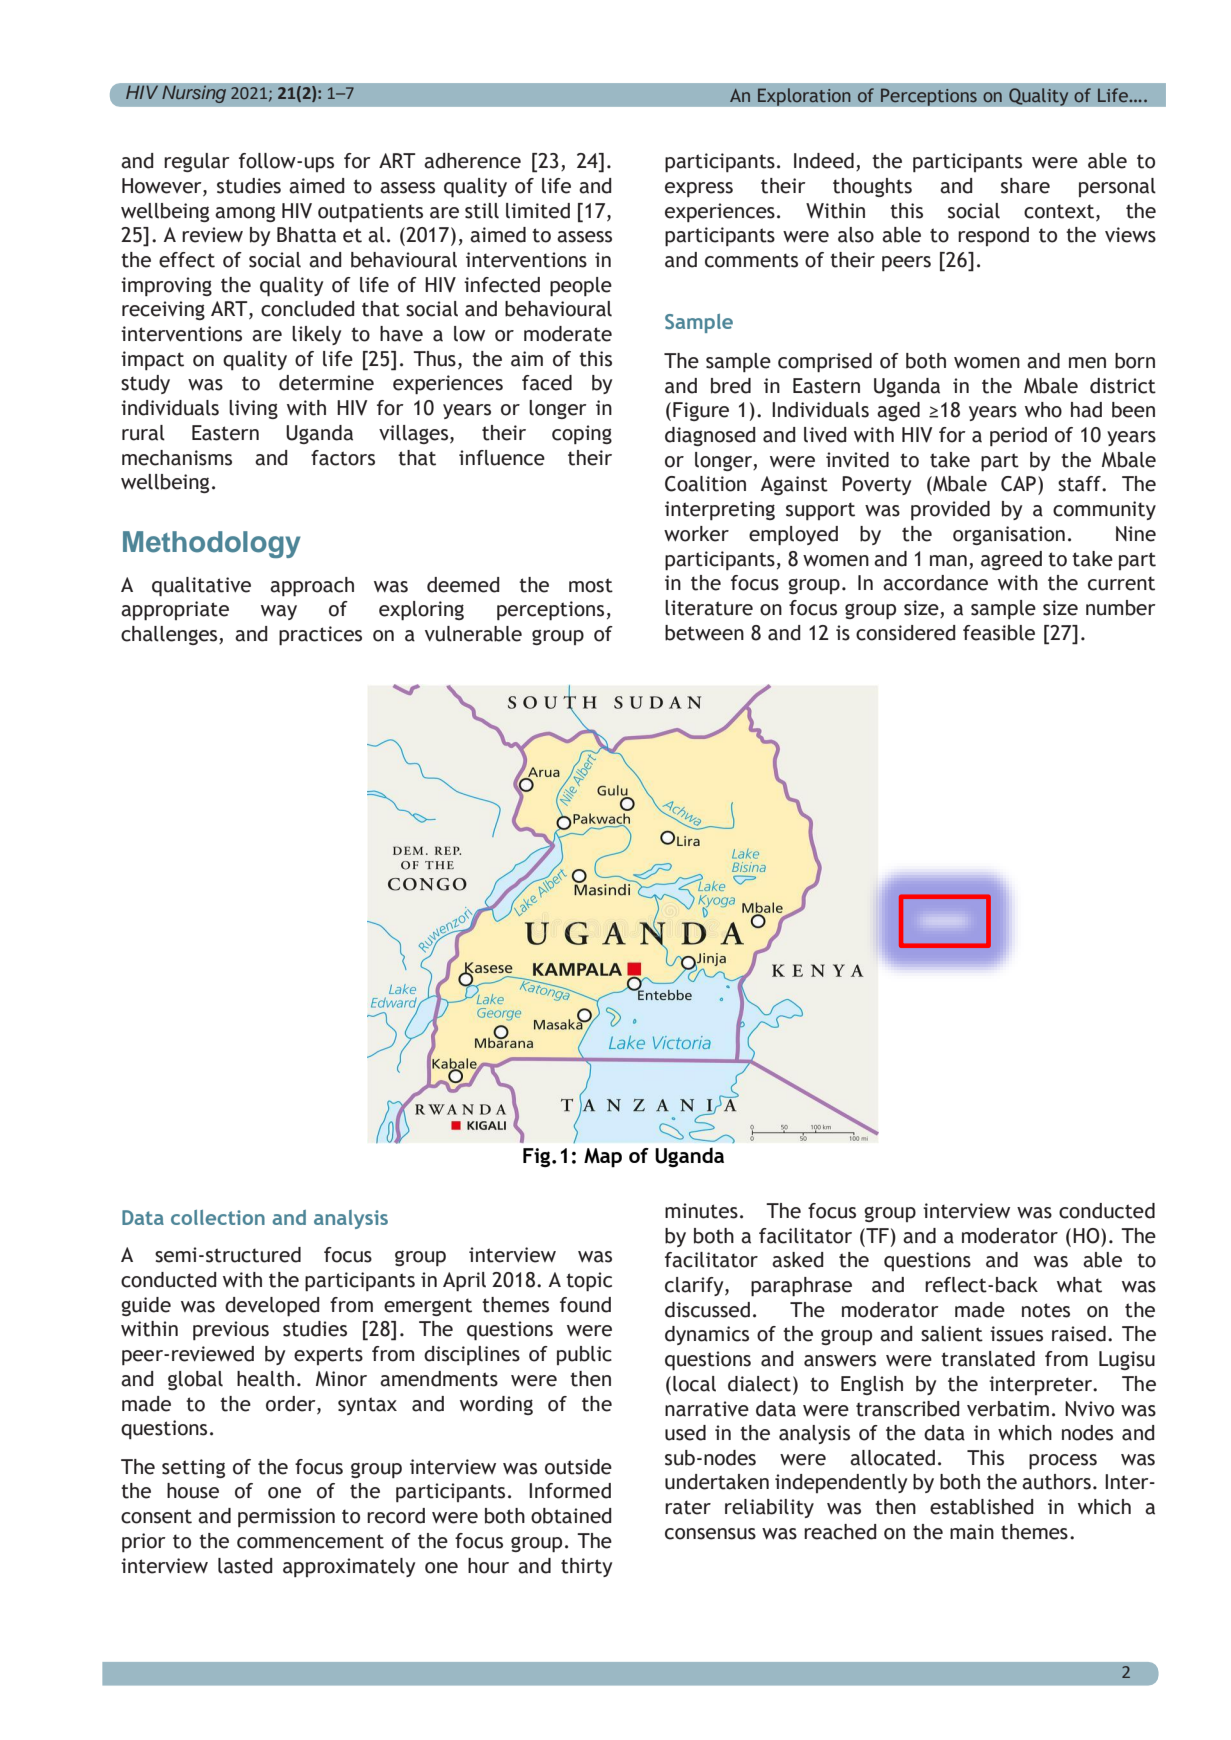  What do you see at coordinates (197, 162) in the screenshot?
I see `regular` at bounding box center [197, 162].
